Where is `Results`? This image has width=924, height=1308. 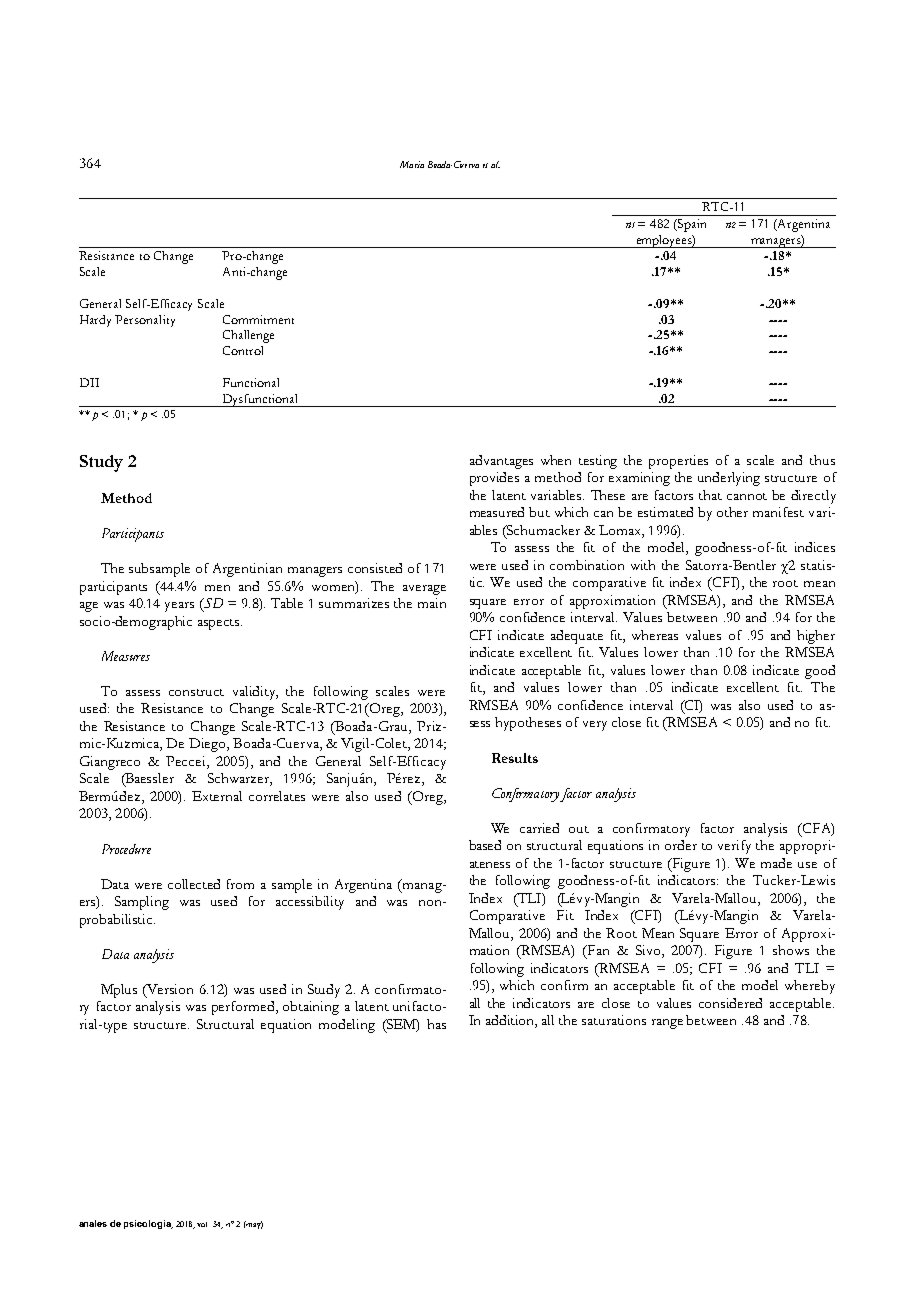
Results is located at coordinates (515, 758).
